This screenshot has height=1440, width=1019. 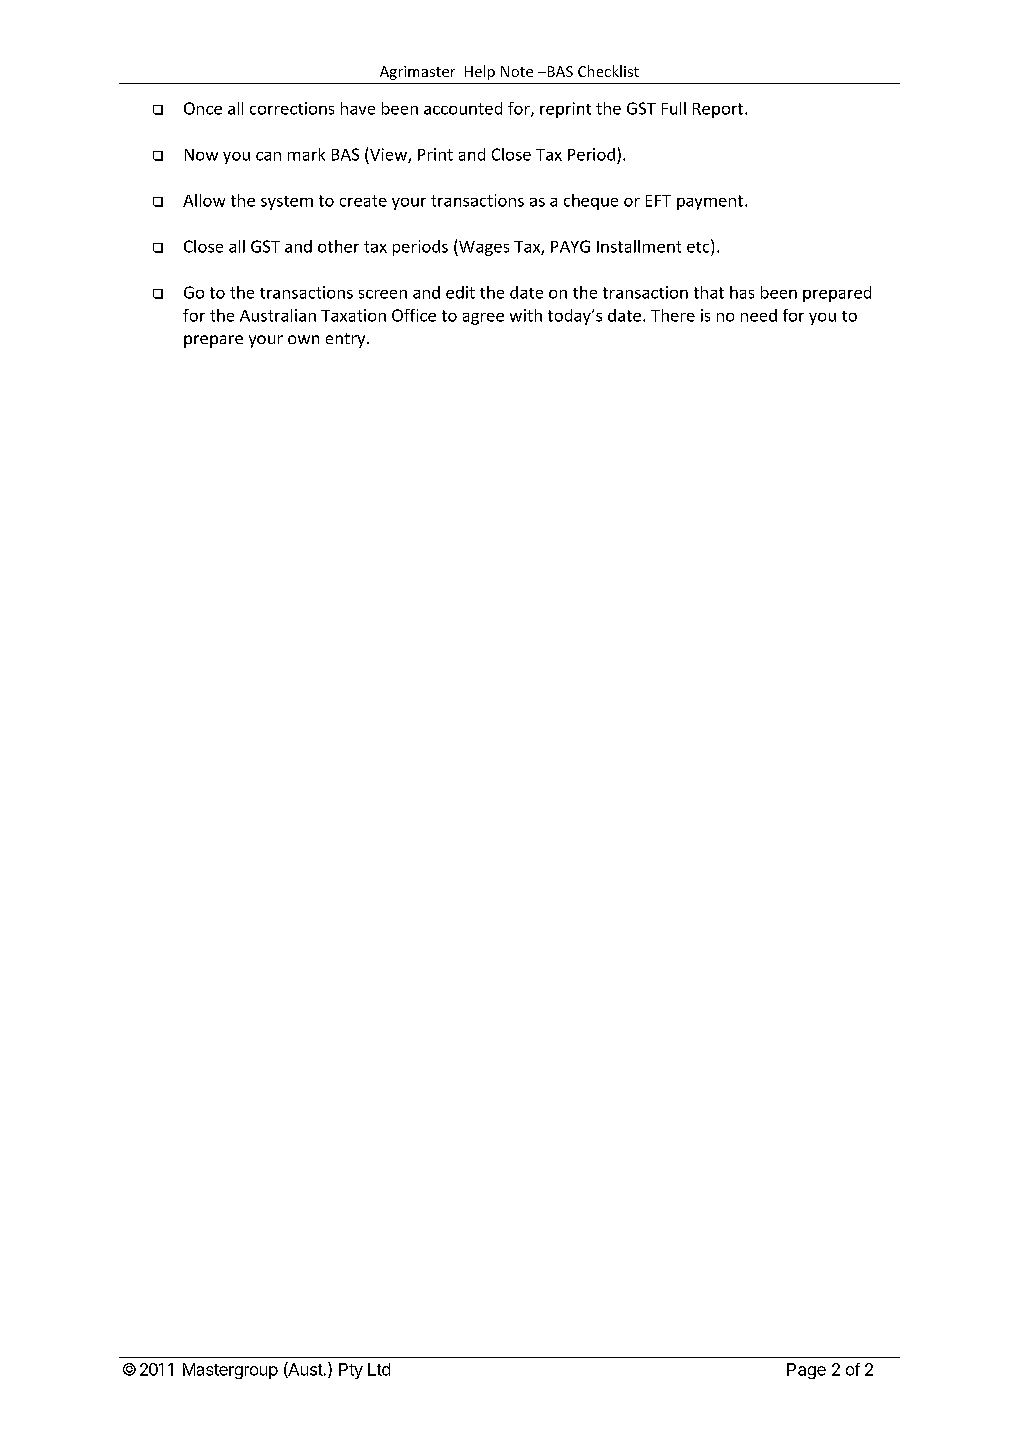 What do you see at coordinates (379, 1369) in the screenshot?
I see `Ltd` at bounding box center [379, 1369].
